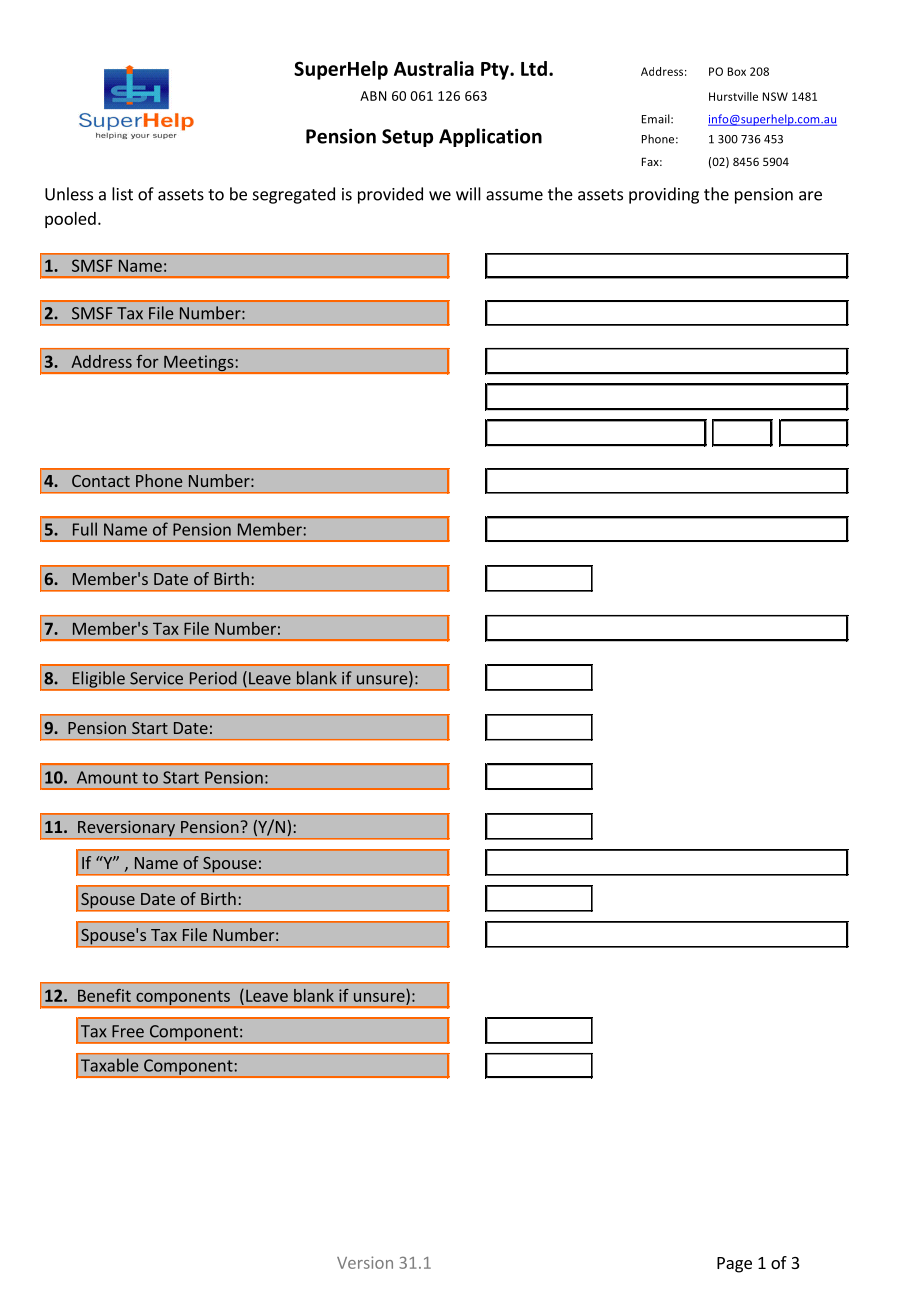  What do you see at coordinates (434, 68) in the document?
I see `Australia` at bounding box center [434, 68].
